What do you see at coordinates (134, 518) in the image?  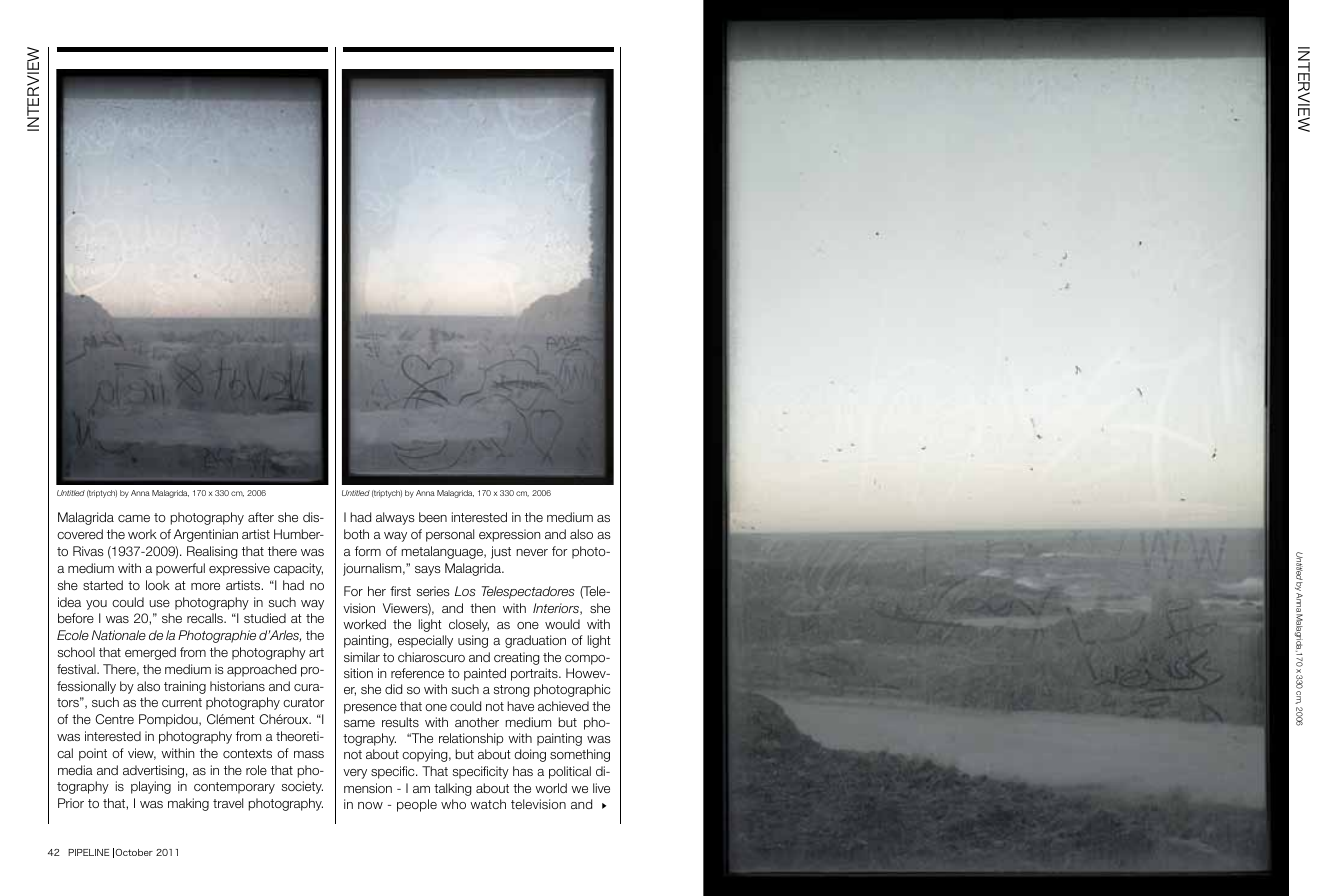 I see `came` at bounding box center [134, 518].
